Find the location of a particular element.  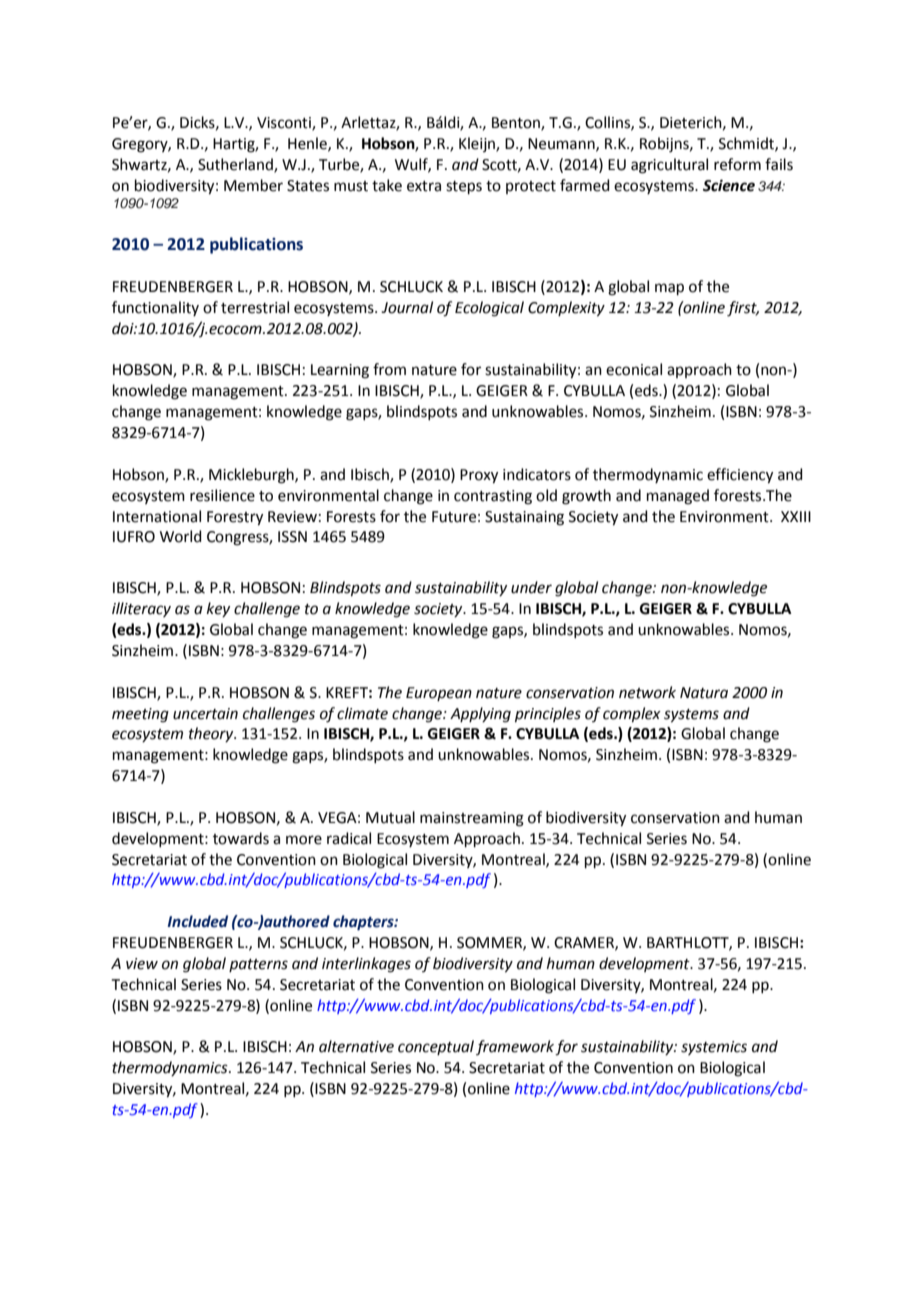

Sutherland is located at coordinates (236, 165).
